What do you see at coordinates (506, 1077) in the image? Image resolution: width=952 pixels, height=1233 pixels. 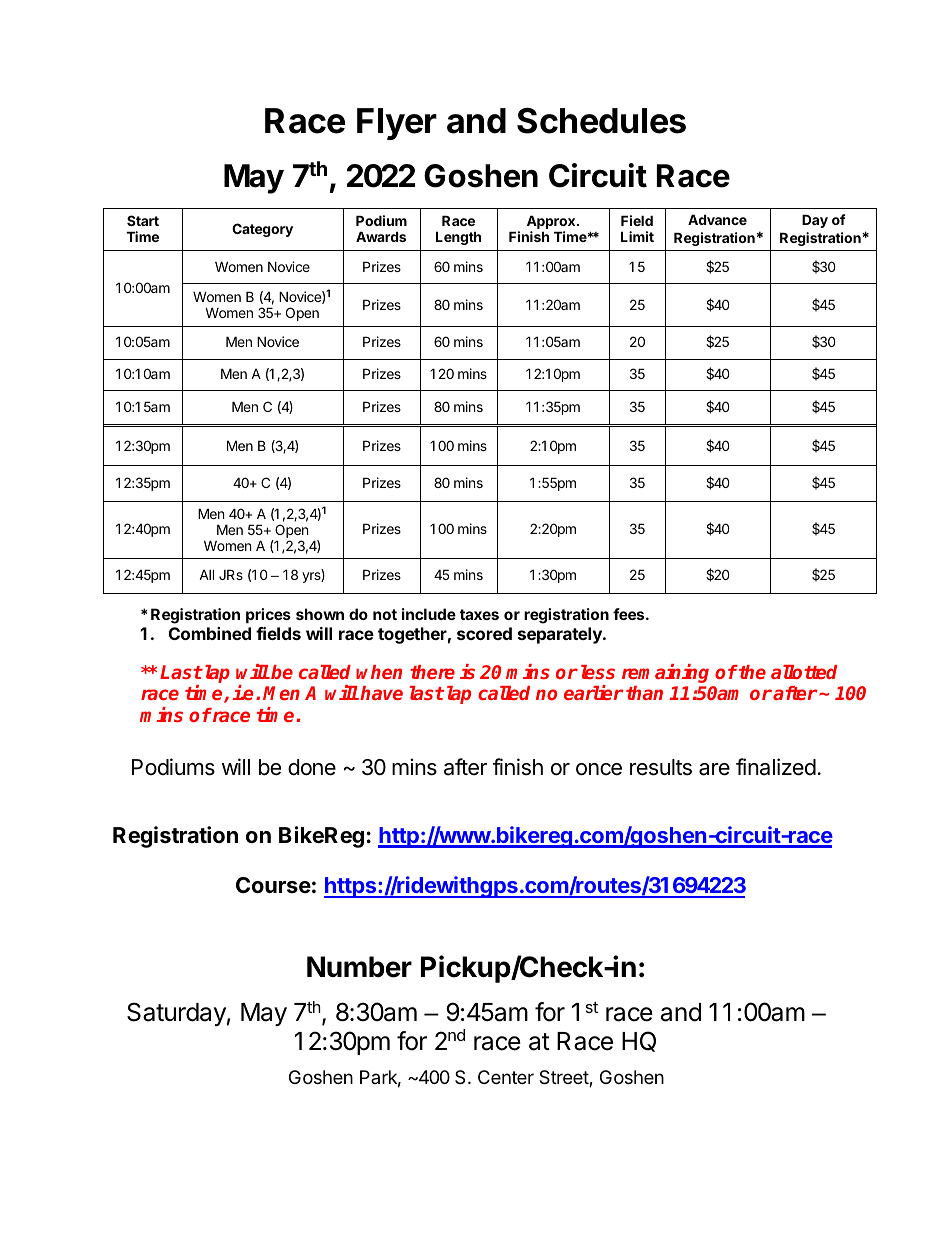 I see `Center` at bounding box center [506, 1077].
